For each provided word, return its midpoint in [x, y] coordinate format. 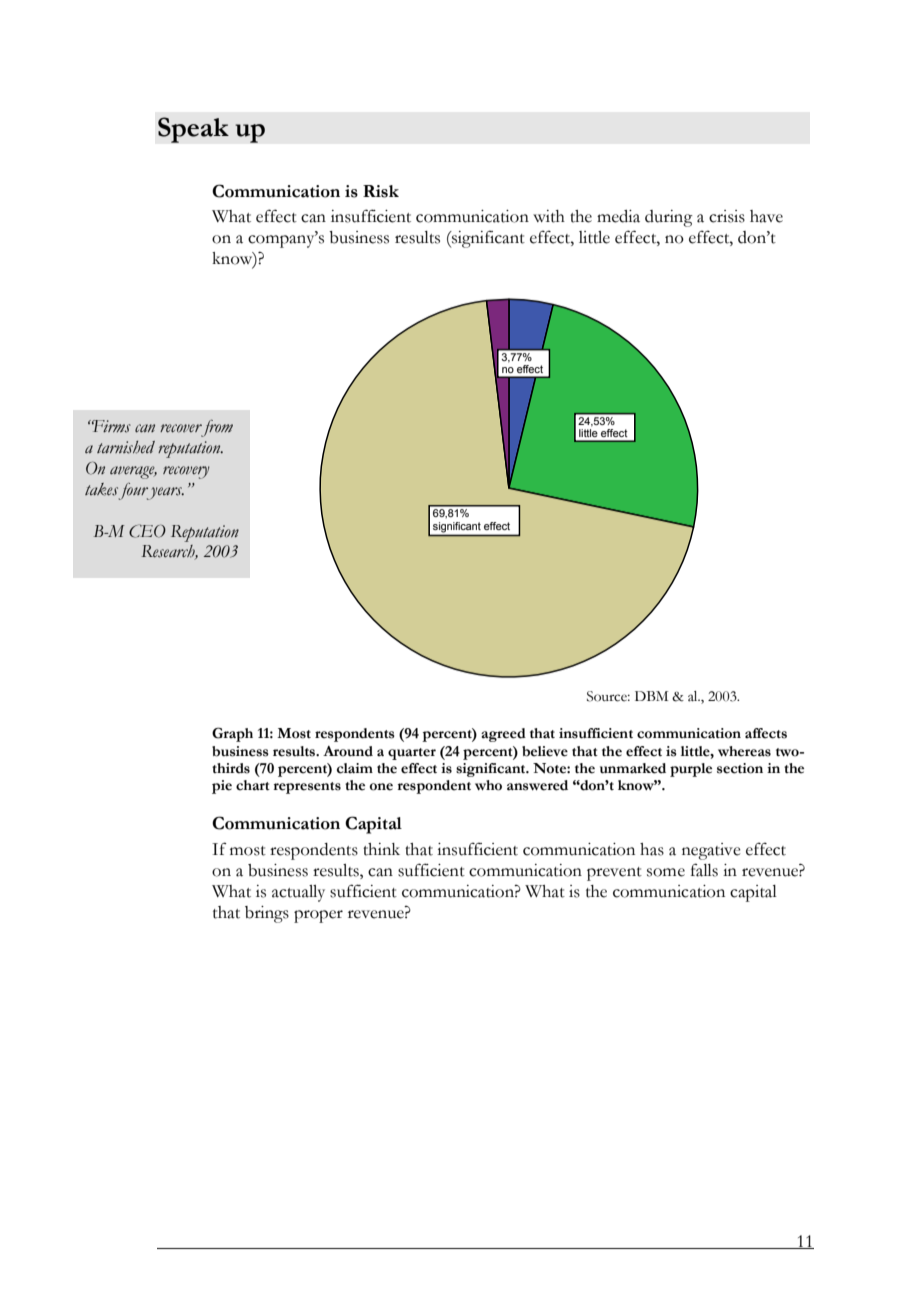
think [381, 849]
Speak [193, 130]
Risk [381, 191]
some [666, 872]
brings [267, 914]
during [669, 218]
